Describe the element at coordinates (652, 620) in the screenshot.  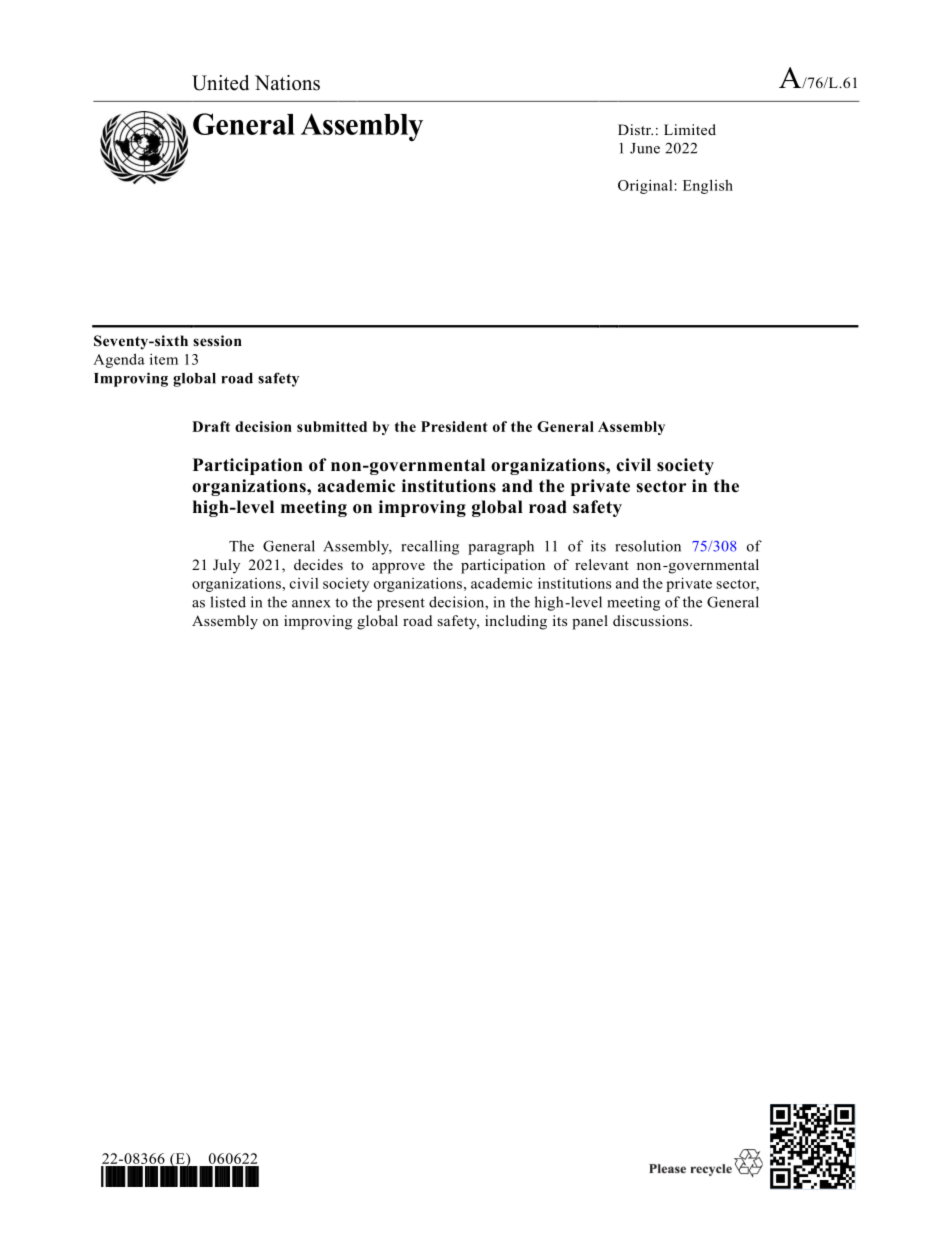
I see `discussions` at that location.
